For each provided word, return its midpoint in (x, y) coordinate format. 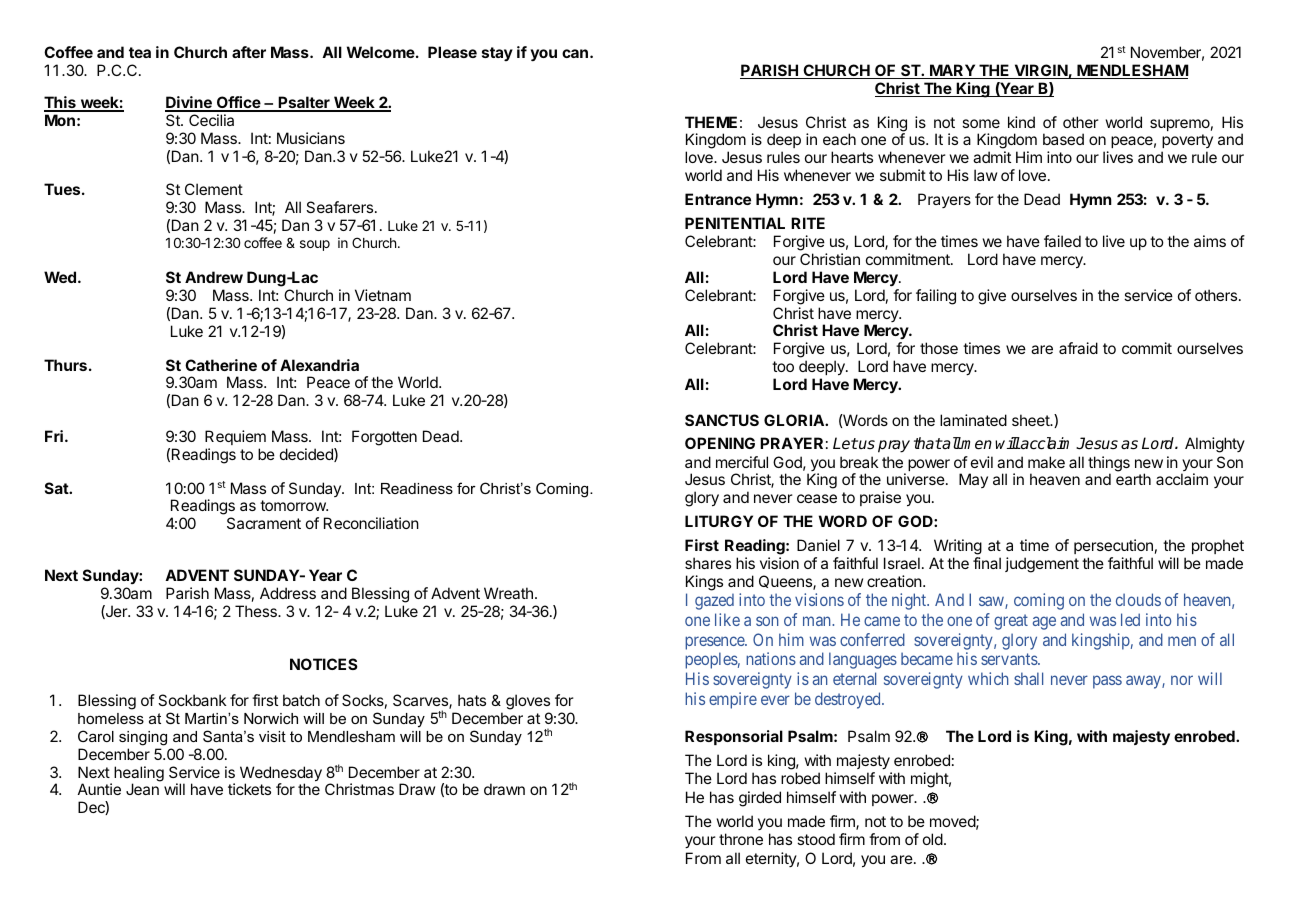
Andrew (214, 277)
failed (1062, 241)
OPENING (720, 443)
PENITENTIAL (735, 223)
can (575, 53)
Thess (257, 611)
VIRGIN (1040, 71)
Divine (189, 103)
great (1011, 622)
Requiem (235, 437)
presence (715, 643)
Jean (142, 789)
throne (741, 839)
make (1046, 462)
